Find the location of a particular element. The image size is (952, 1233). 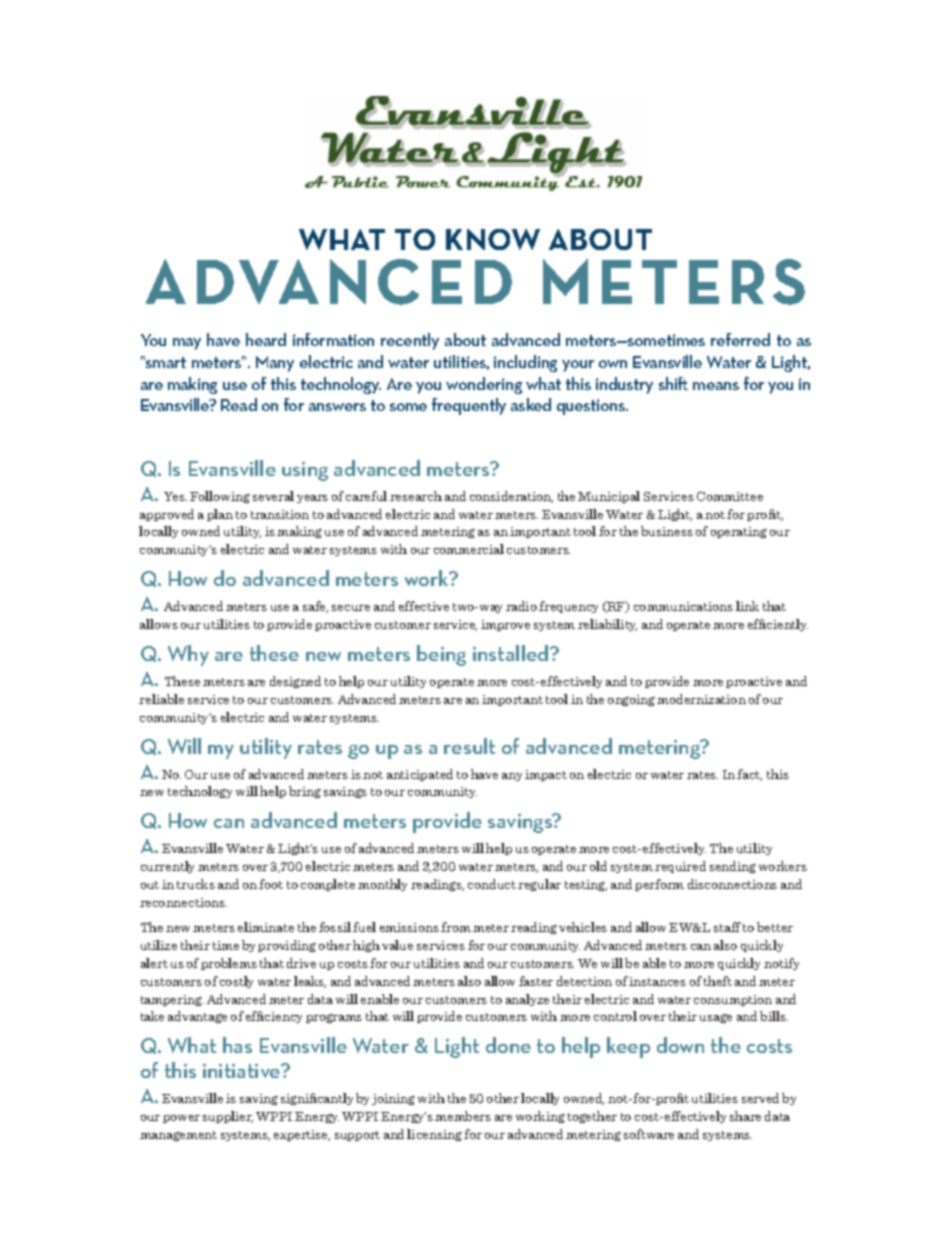

Committee is located at coordinates (730, 496).
